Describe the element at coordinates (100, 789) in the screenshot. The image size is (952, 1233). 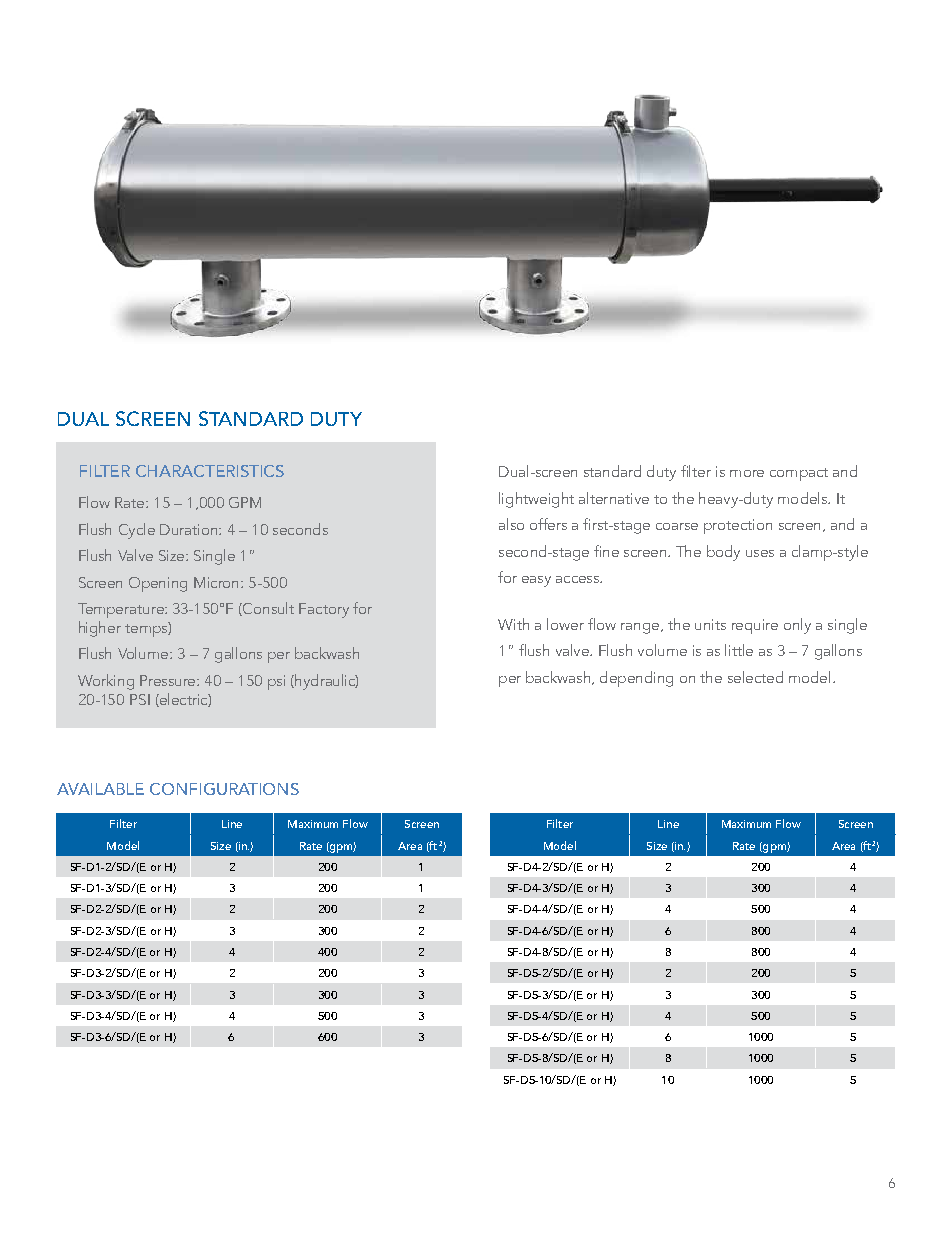
I see `AVAILABLE` at that location.
